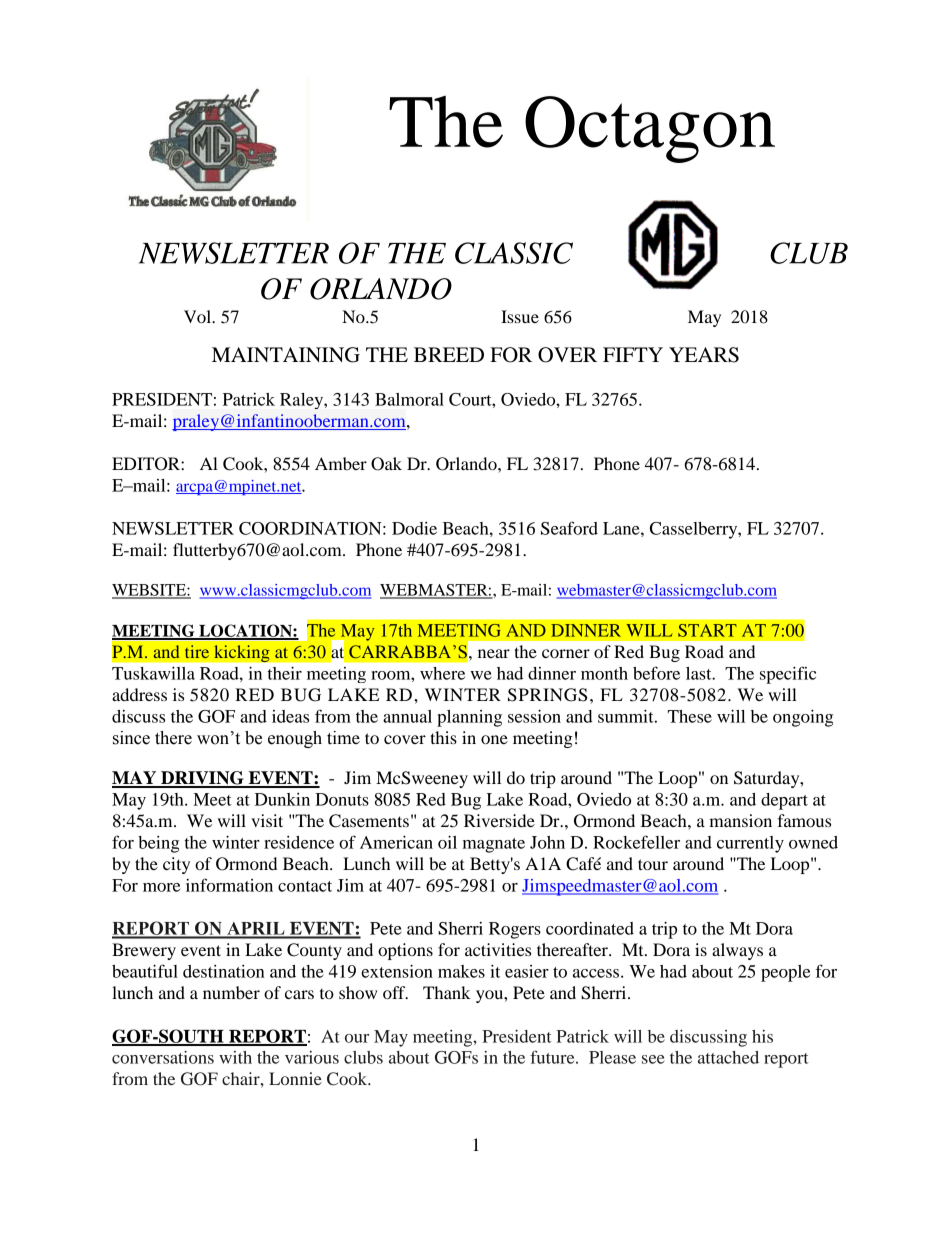 The image size is (952, 1233). What do you see at coordinates (704, 355) in the screenshot?
I see `YEARS` at bounding box center [704, 355].
